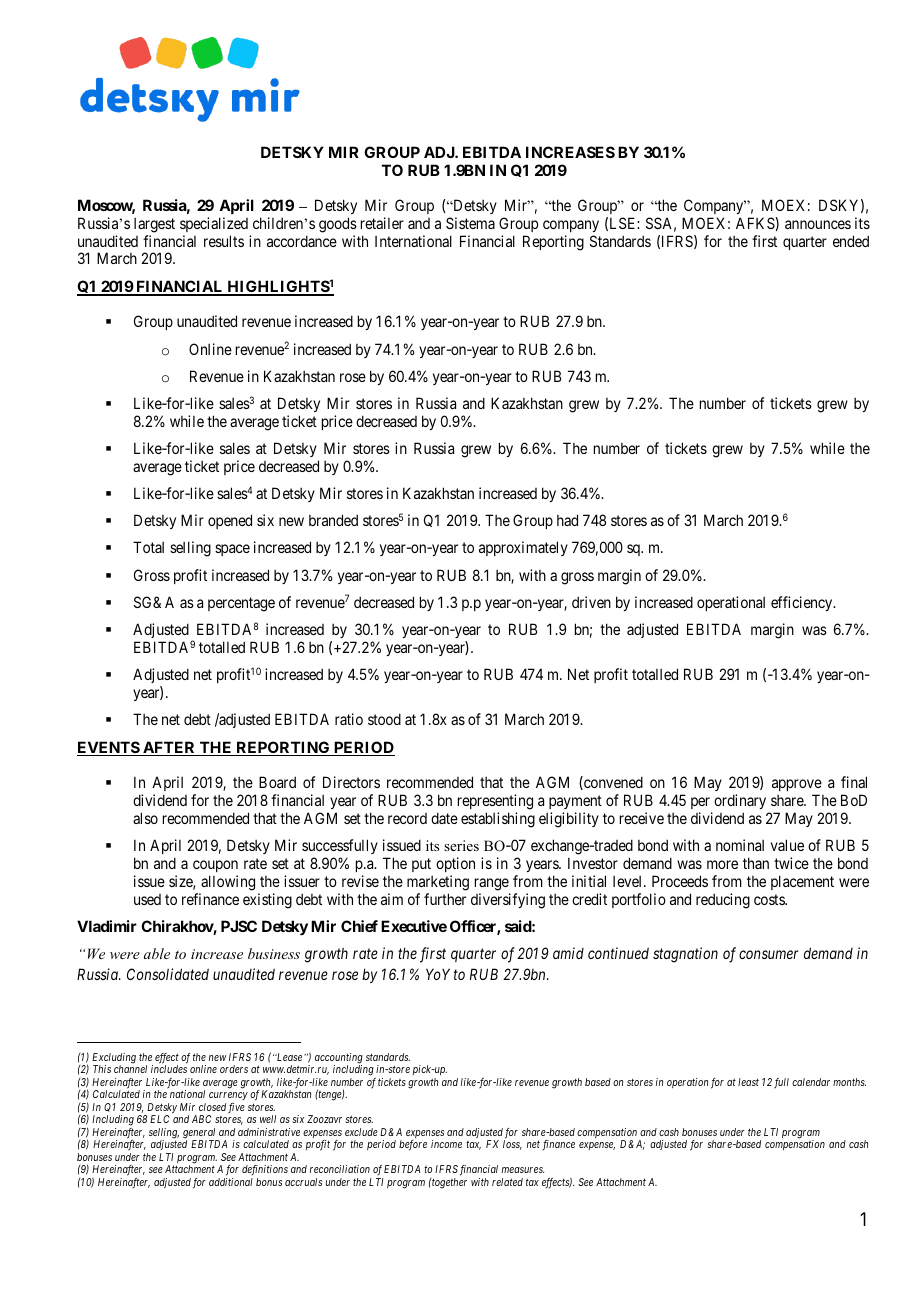  I want to click on stood, so click(384, 719).
